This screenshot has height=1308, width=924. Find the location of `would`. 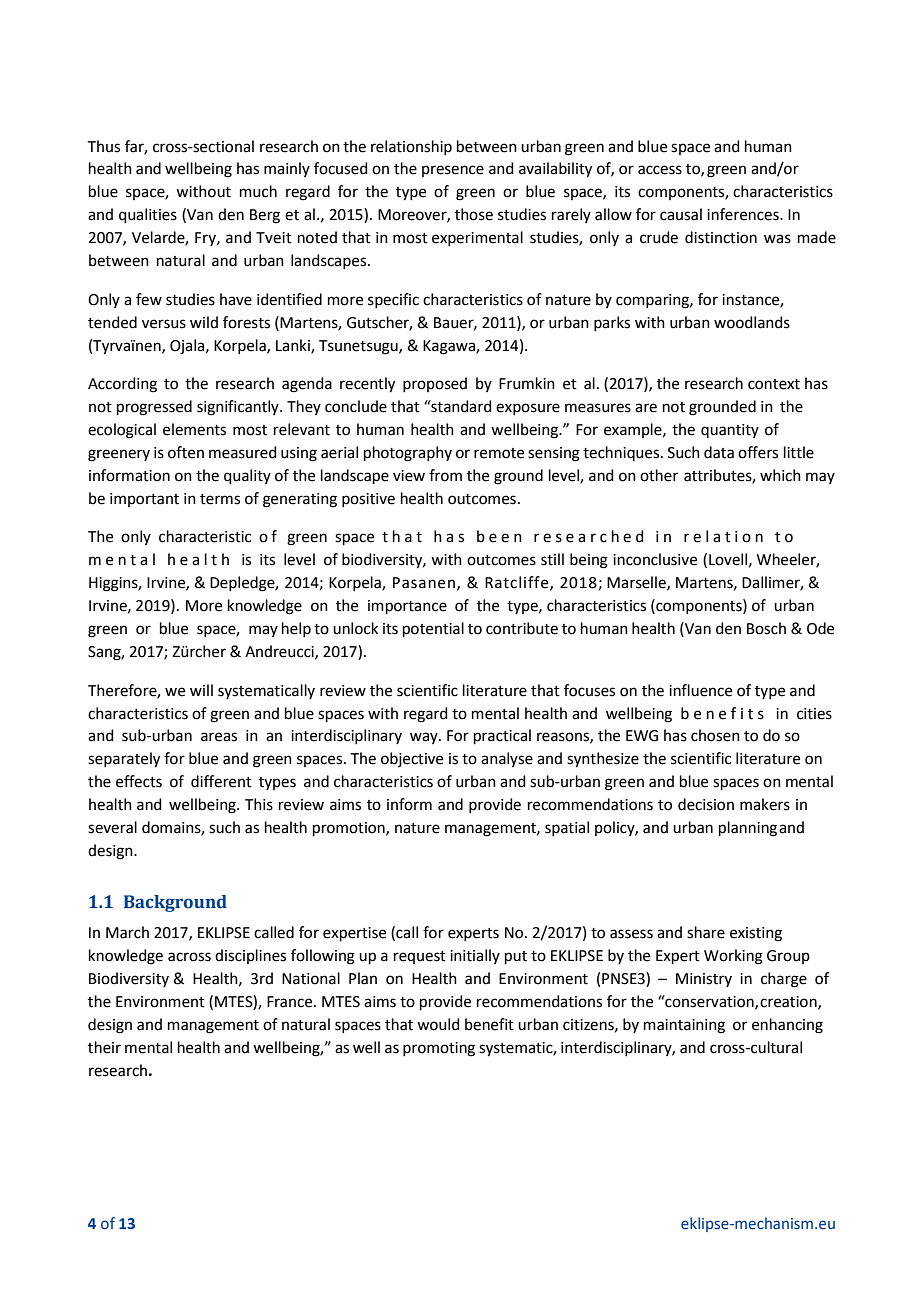

would is located at coordinates (438, 1024).
